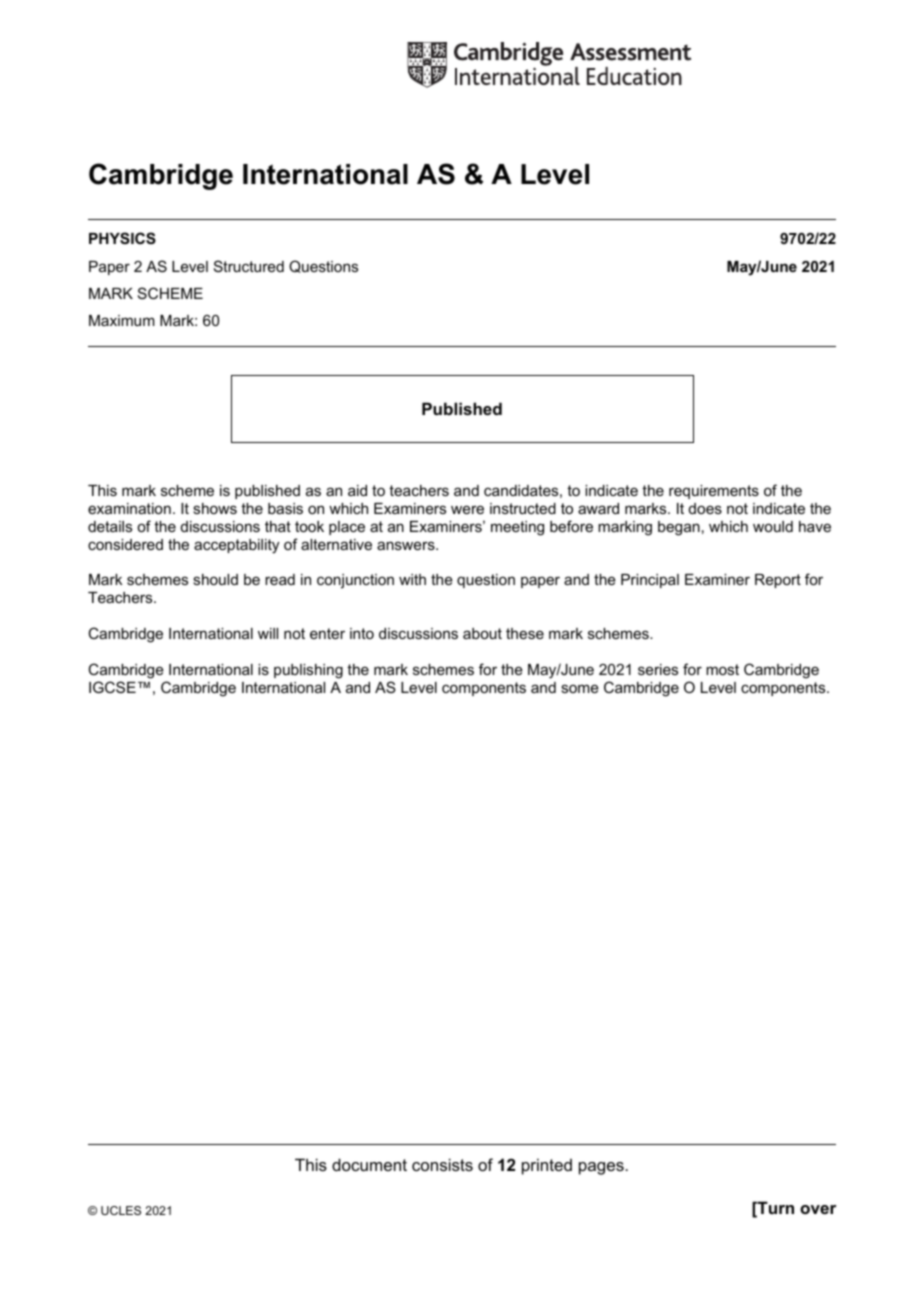 This image has width=924, height=1308. What do you see at coordinates (369, 1164) in the image?
I see `document` at bounding box center [369, 1164].
